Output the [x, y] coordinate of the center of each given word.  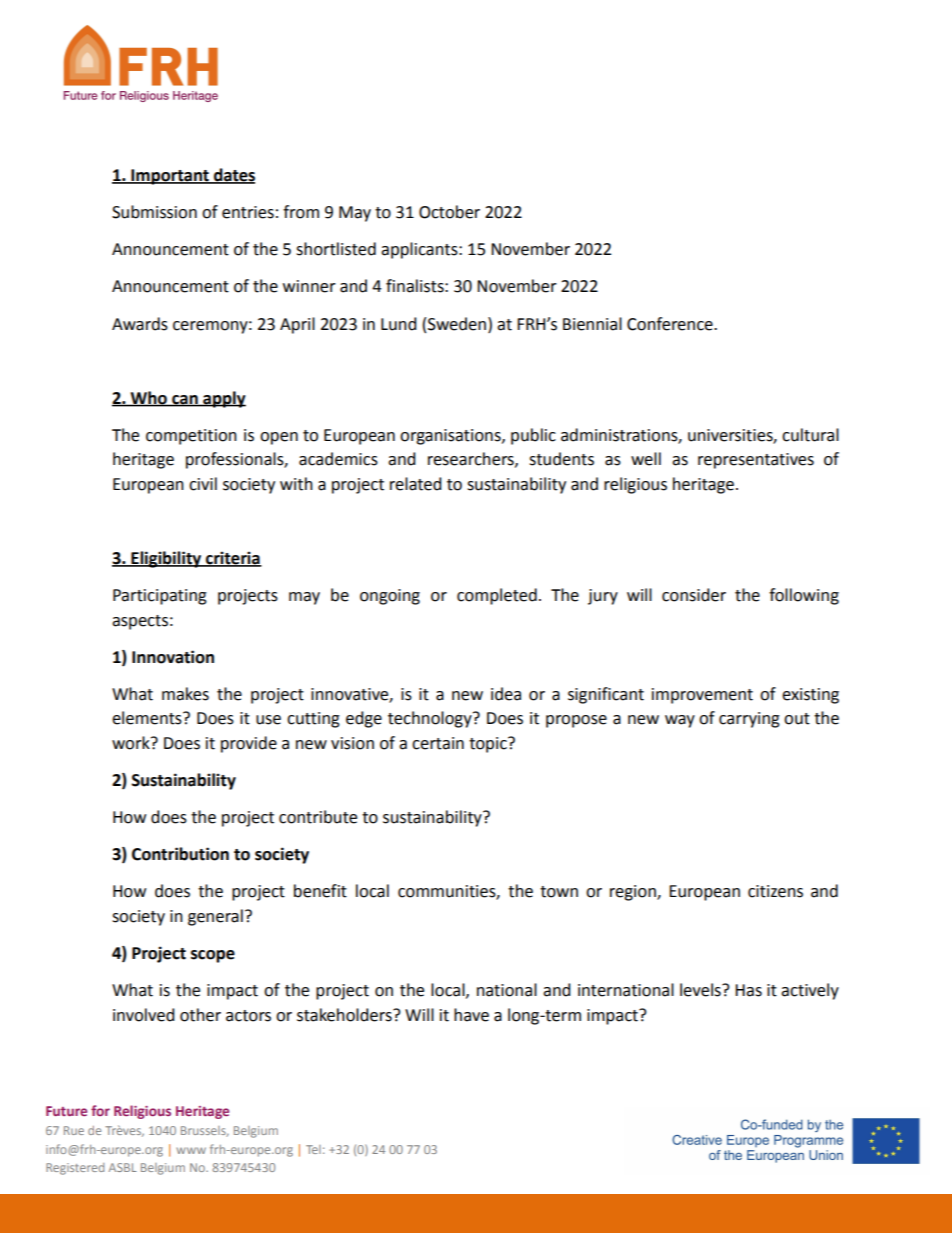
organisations [451, 437]
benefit [320, 891]
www [191, 1150]
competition [191, 437]
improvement [702, 696]
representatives [756, 461]
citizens [775, 891]
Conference [671, 324]
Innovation [173, 657]
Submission [154, 212]
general [215, 917]
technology [431, 719]
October [449, 212]
